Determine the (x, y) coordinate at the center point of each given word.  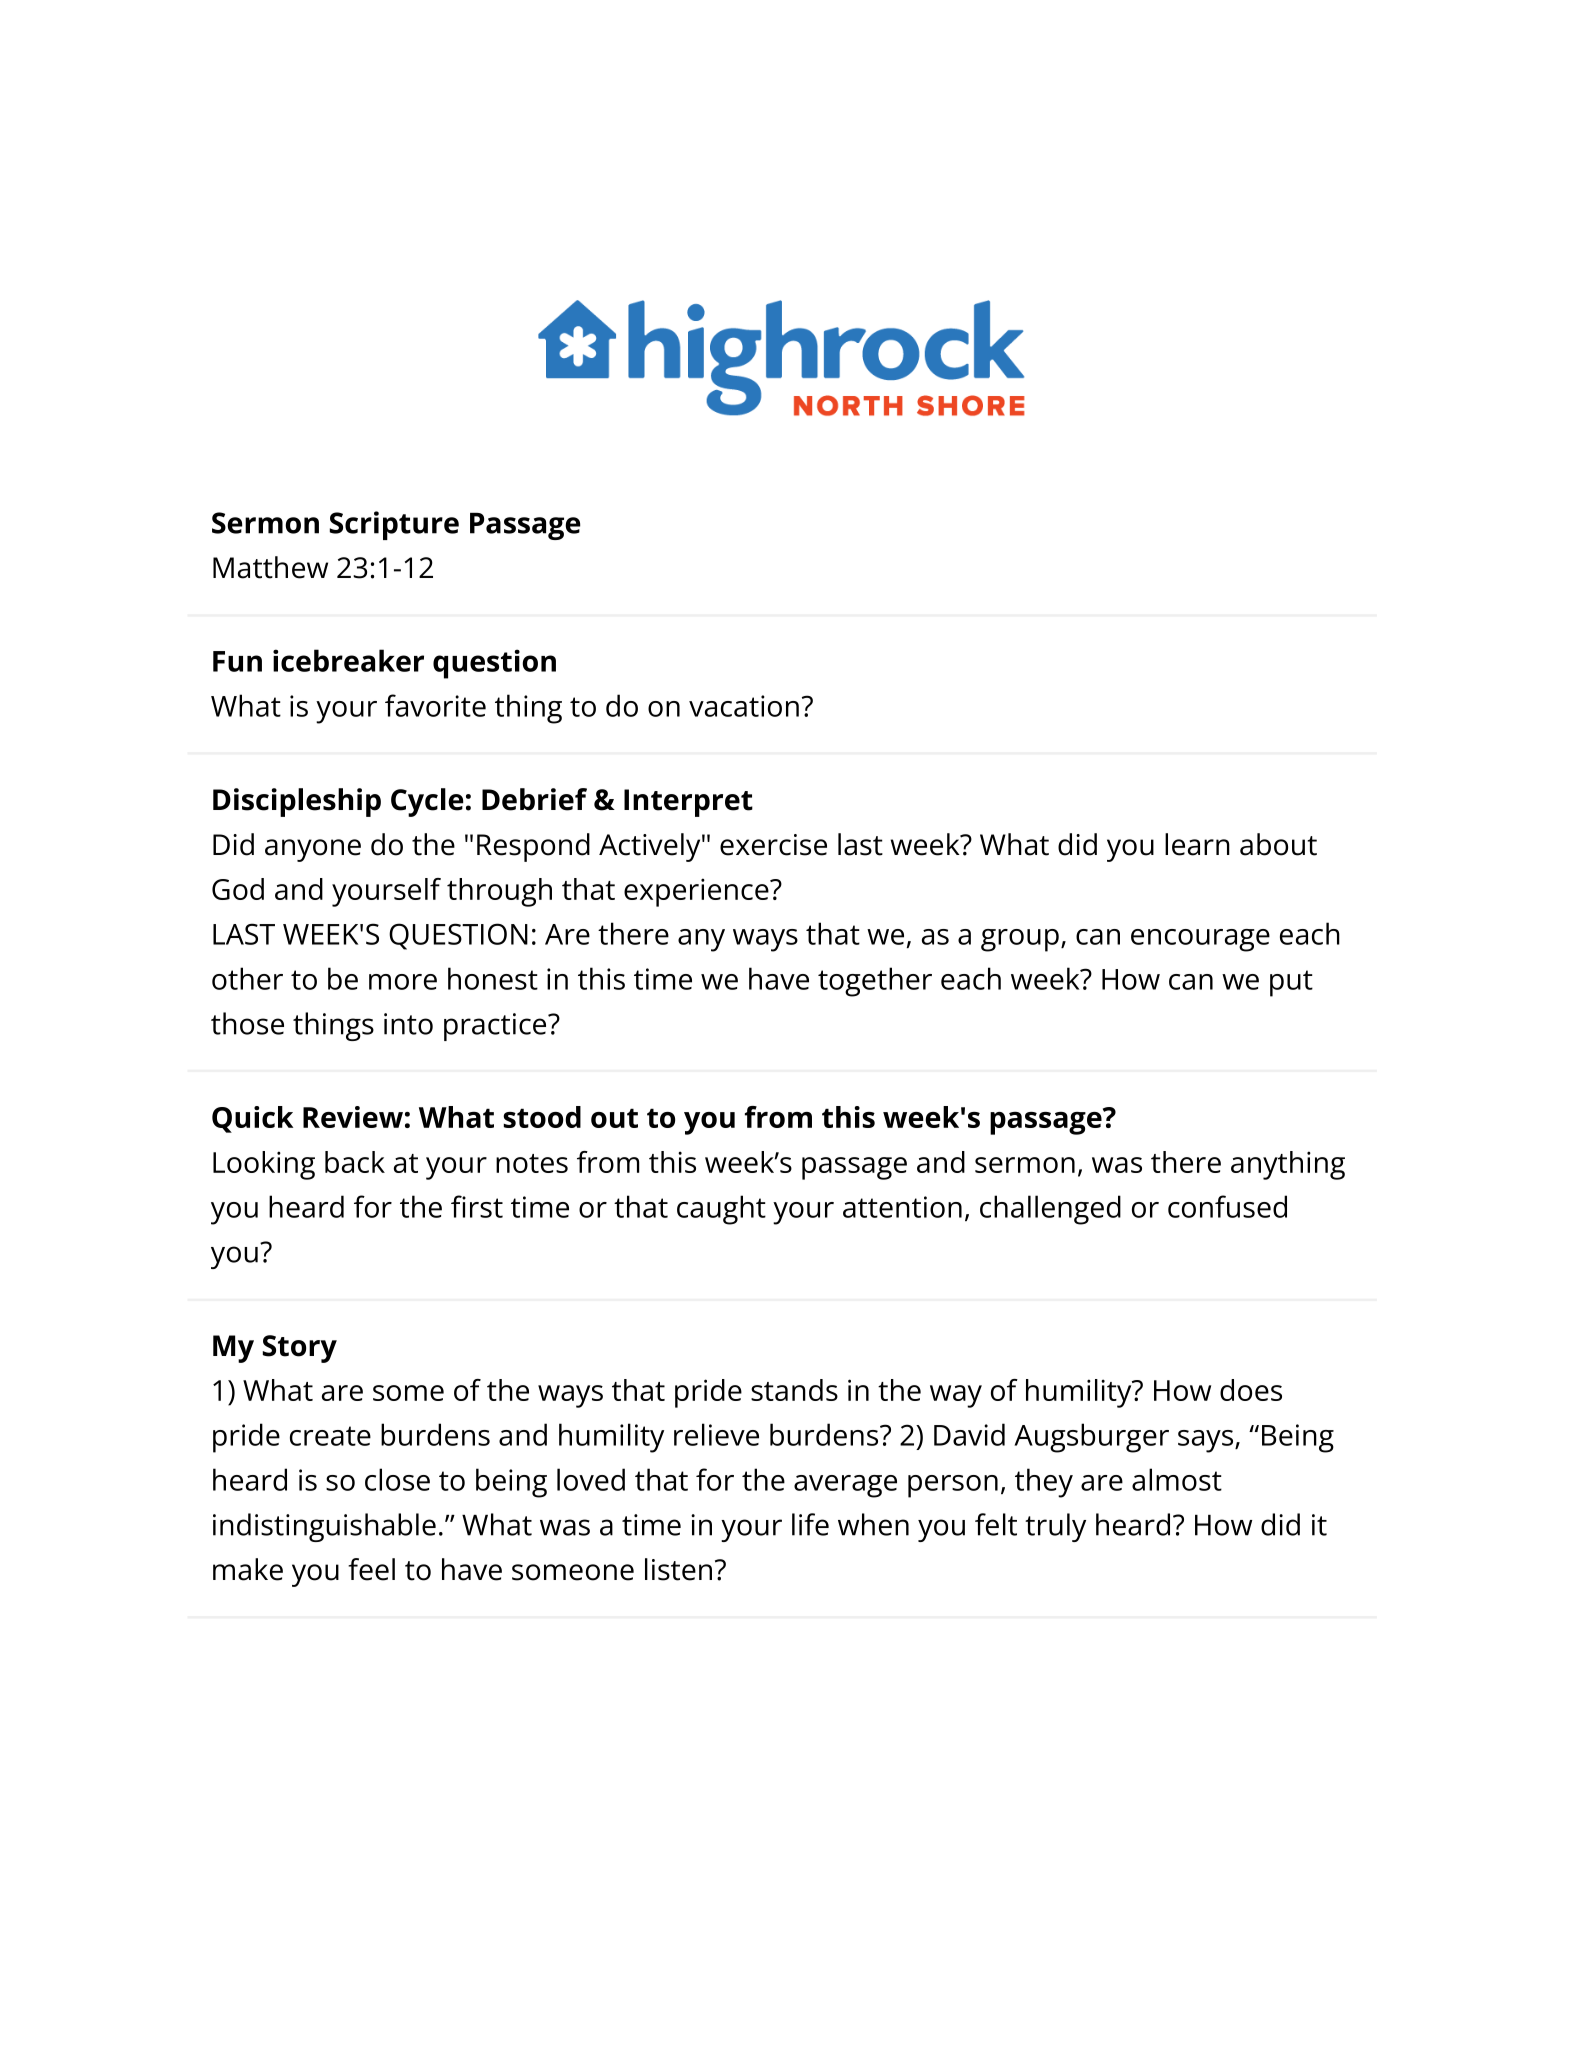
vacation (744, 706)
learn (1197, 844)
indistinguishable (324, 1527)
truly (1055, 1527)
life (810, 1524)
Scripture (394, 525)
